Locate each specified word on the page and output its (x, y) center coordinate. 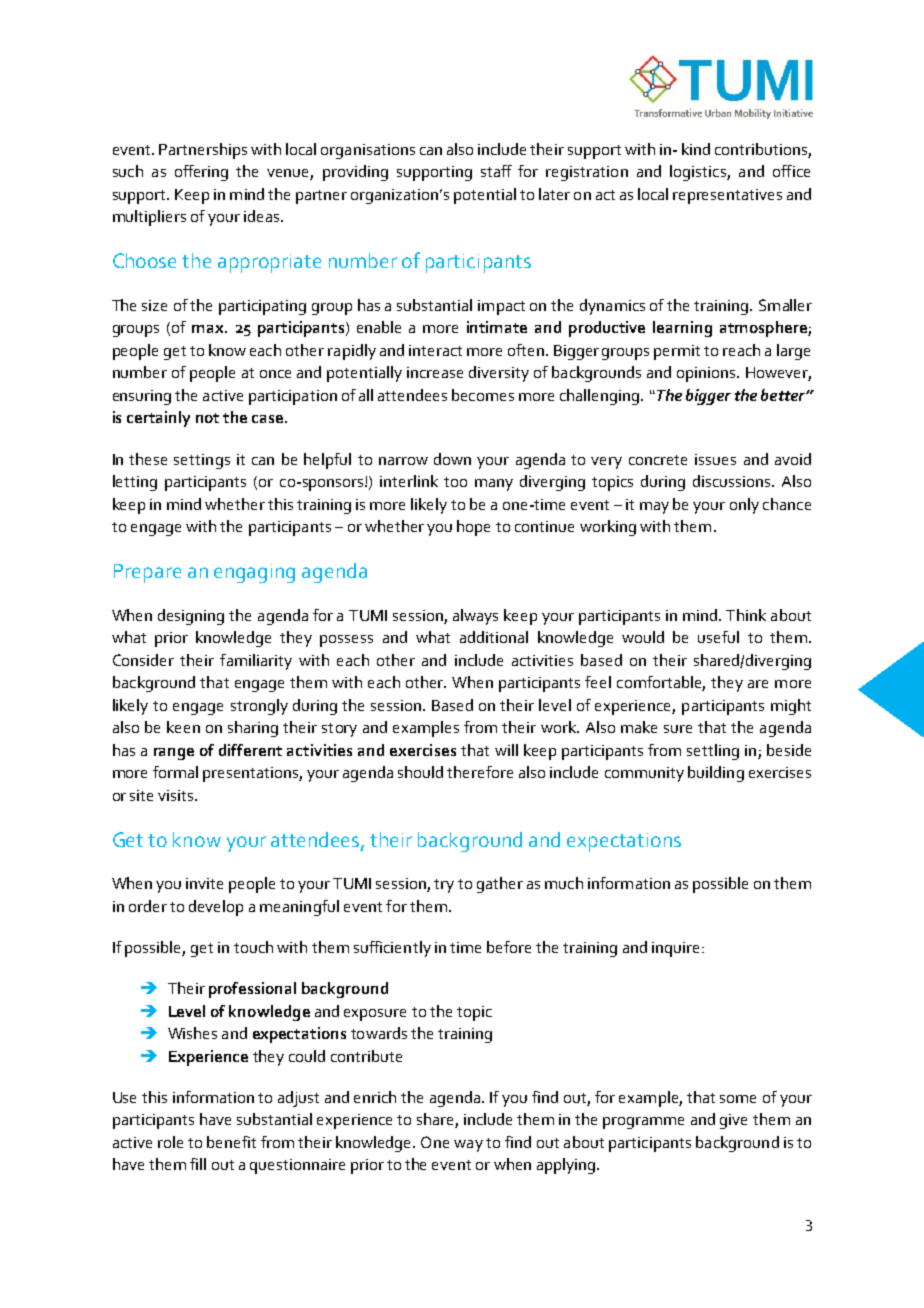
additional (494, 637)
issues (715, 459)
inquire (675, 949)
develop (216, 908)
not (207, 418)
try (444, 886)
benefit (231, 1142)
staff (496, 171)
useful (718, 637)
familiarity (256, 662)
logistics (699, 173)
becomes (483, 395)
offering (201, 173)
